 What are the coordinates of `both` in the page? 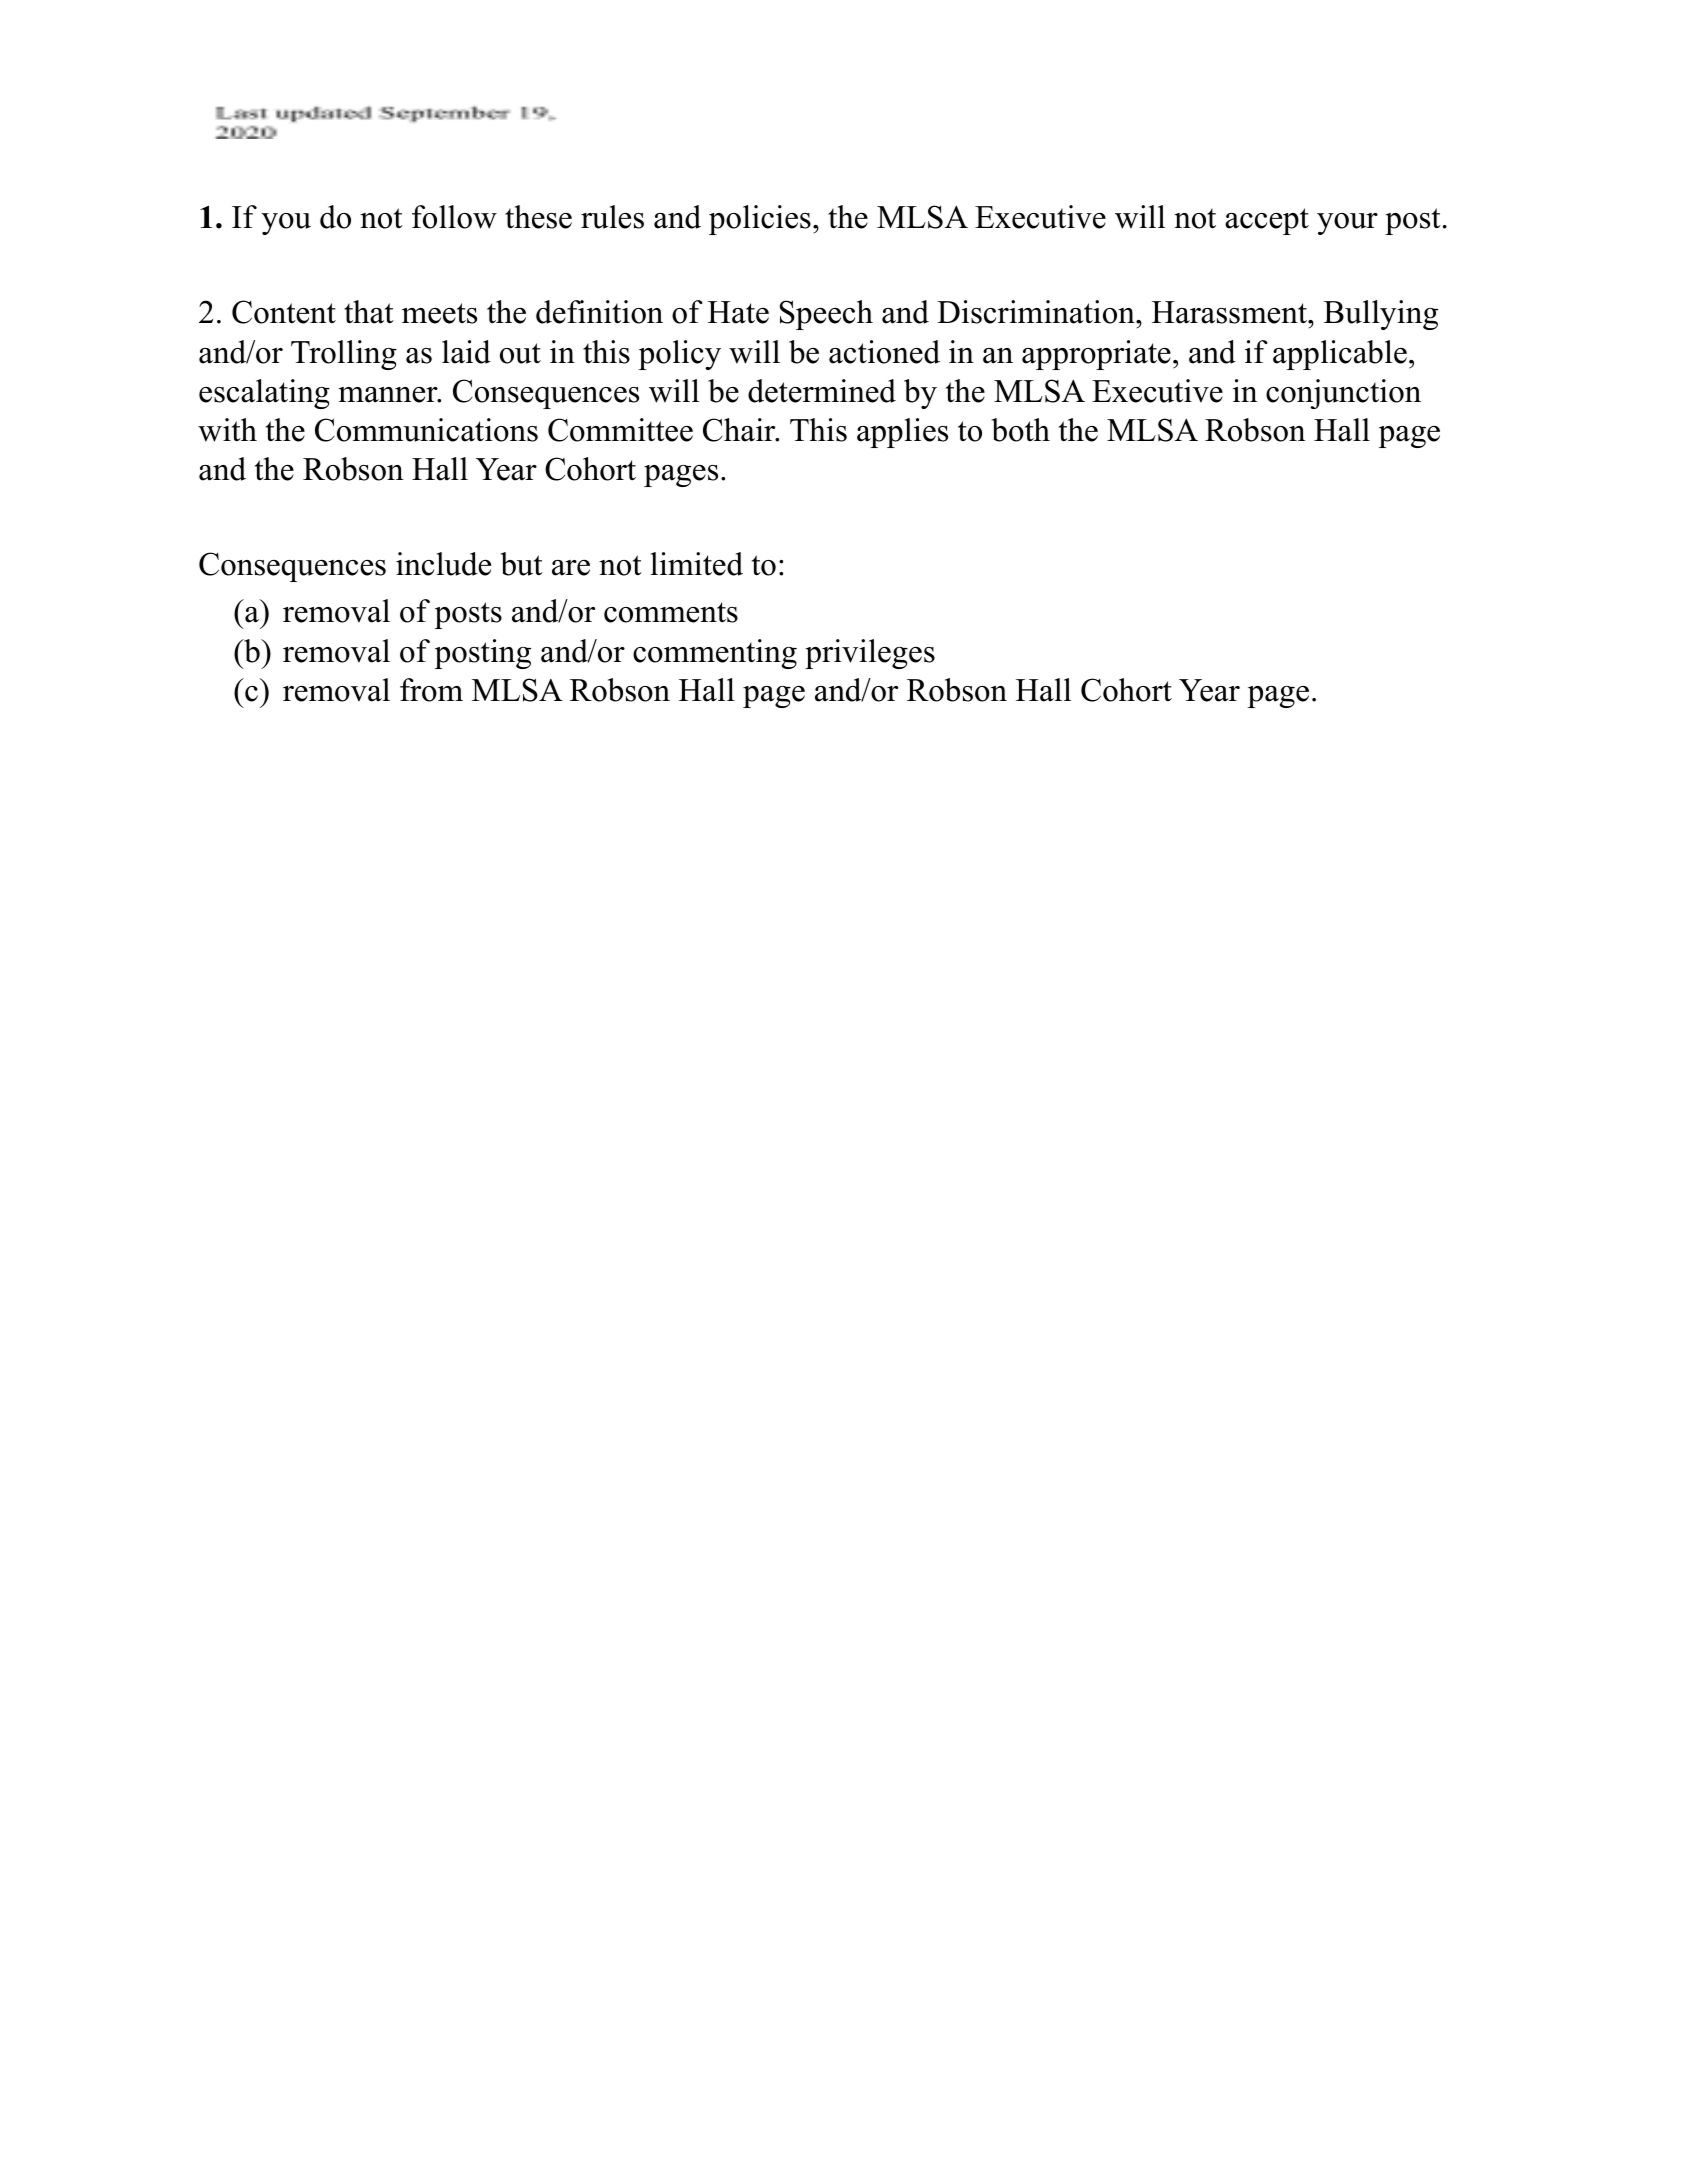 It's located at (1020, 430).
